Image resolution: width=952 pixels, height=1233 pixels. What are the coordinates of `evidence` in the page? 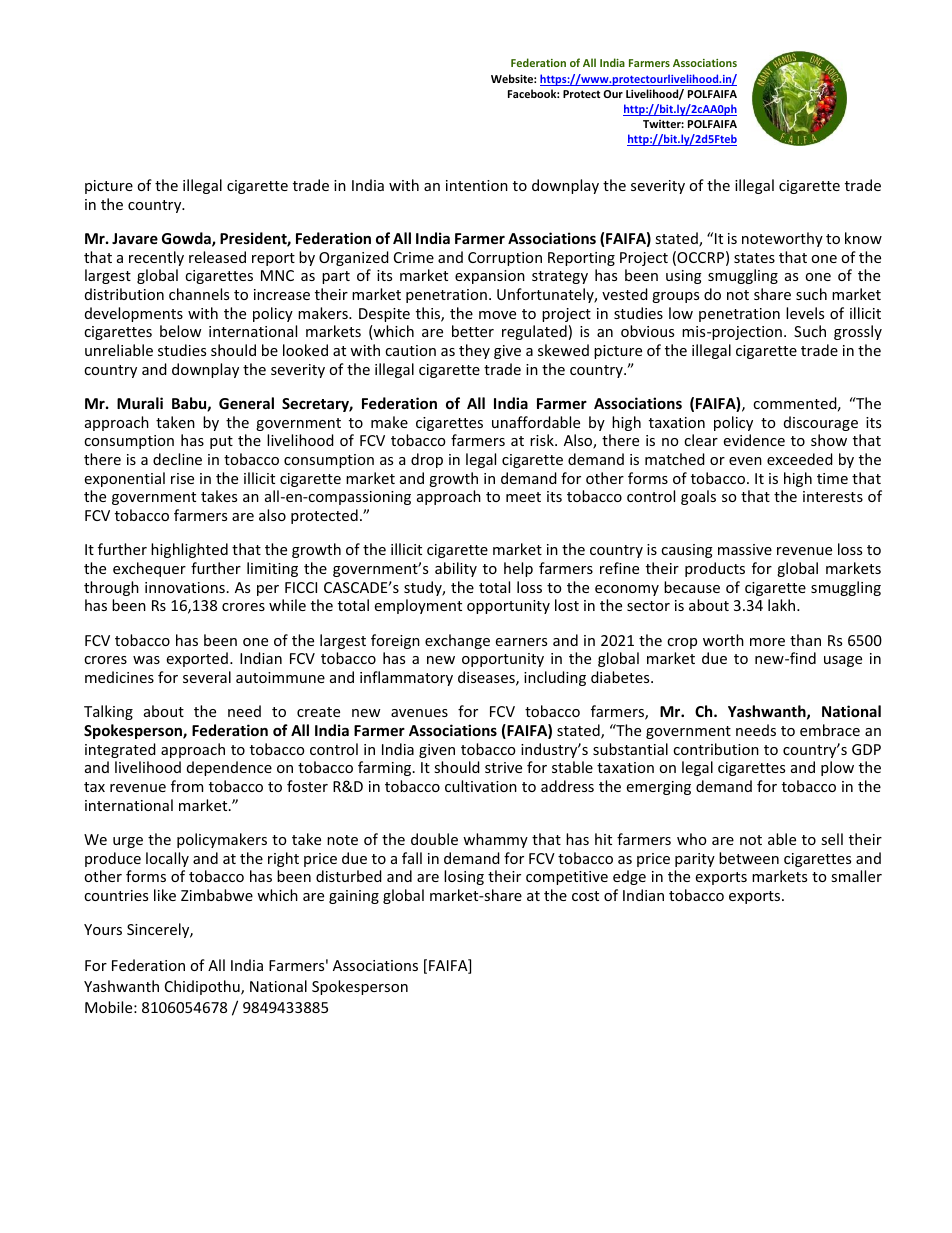 It's located at (754, 440).
